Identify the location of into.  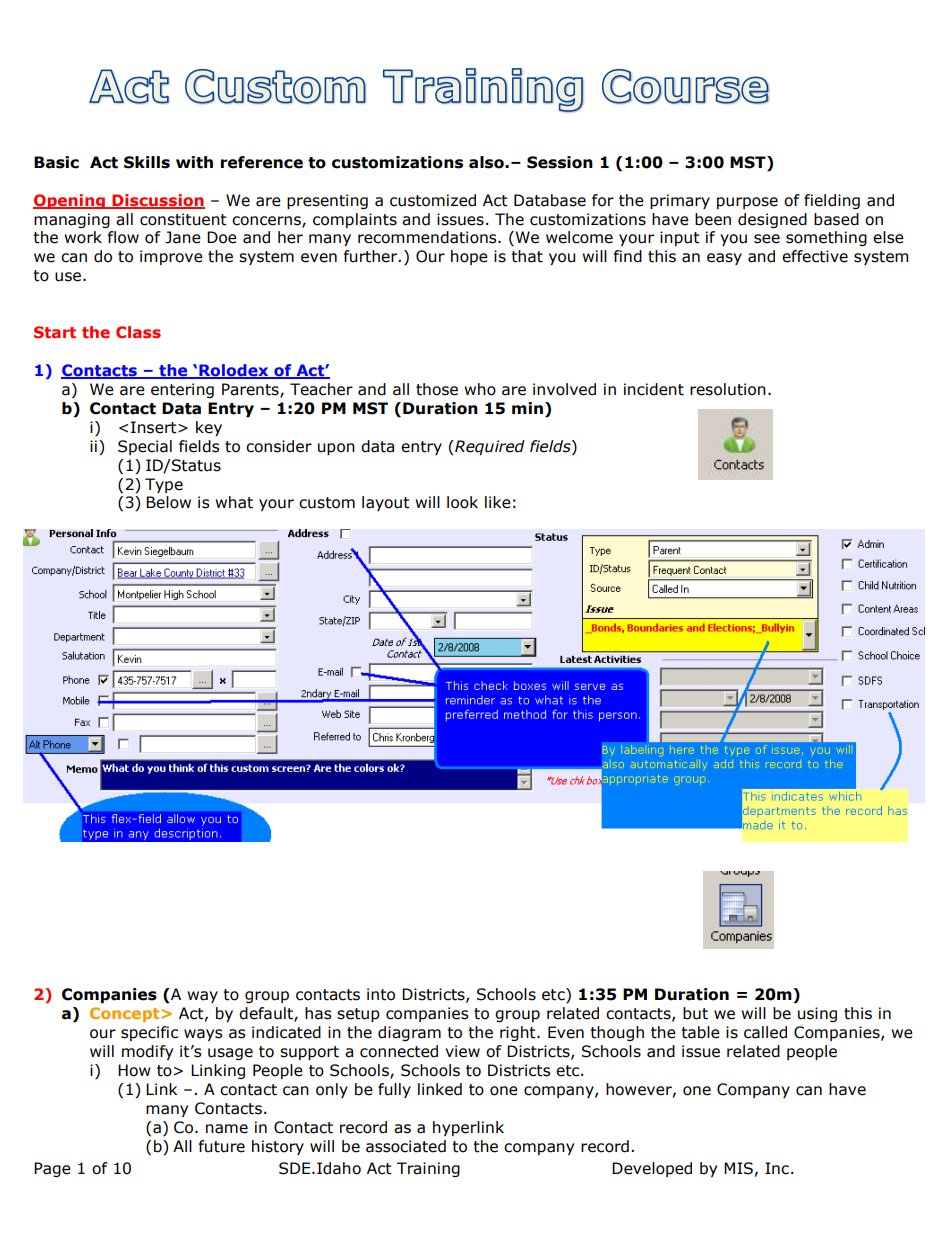
(381, 994).
